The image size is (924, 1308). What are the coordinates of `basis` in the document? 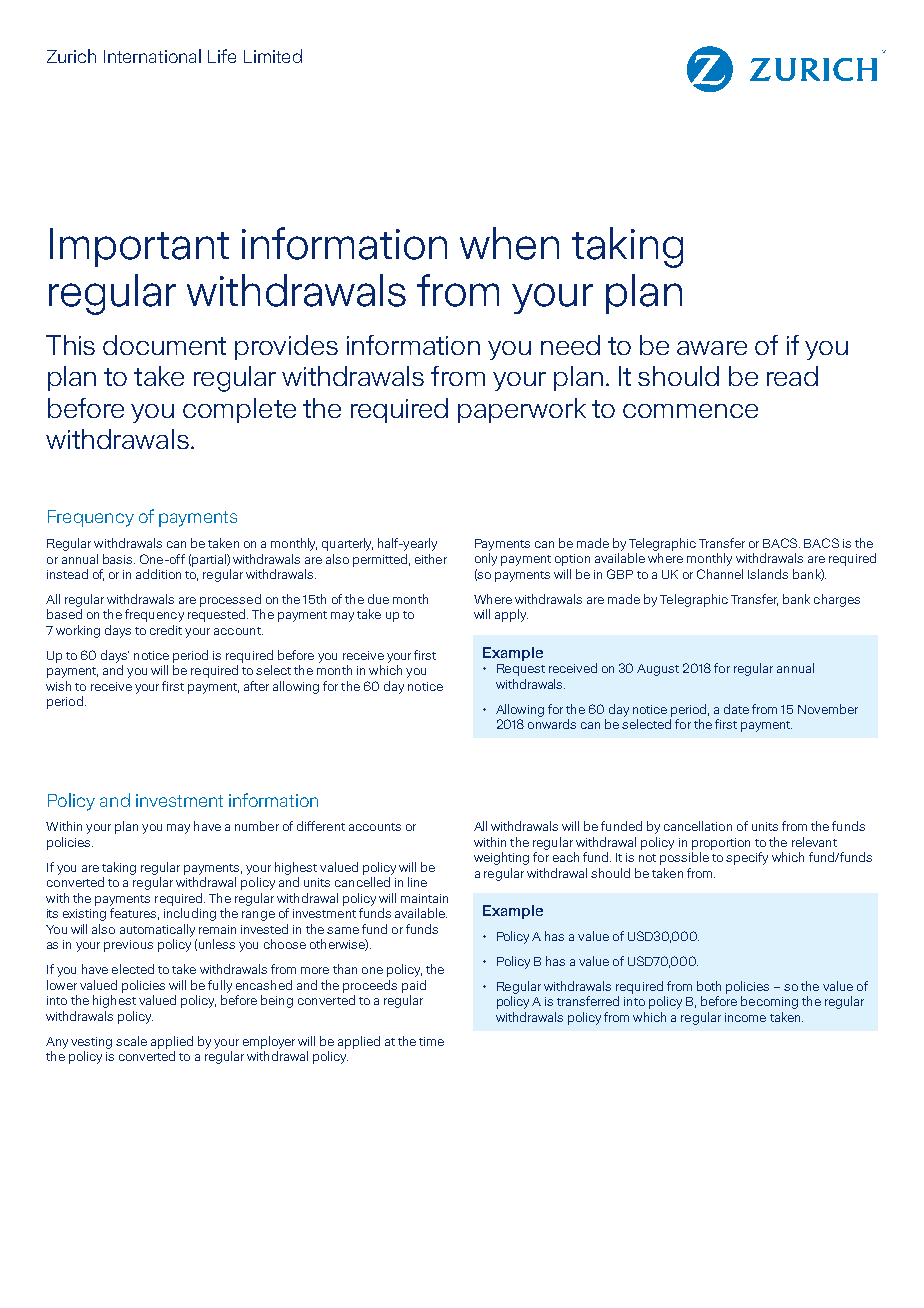 It's located at (119, 559).
